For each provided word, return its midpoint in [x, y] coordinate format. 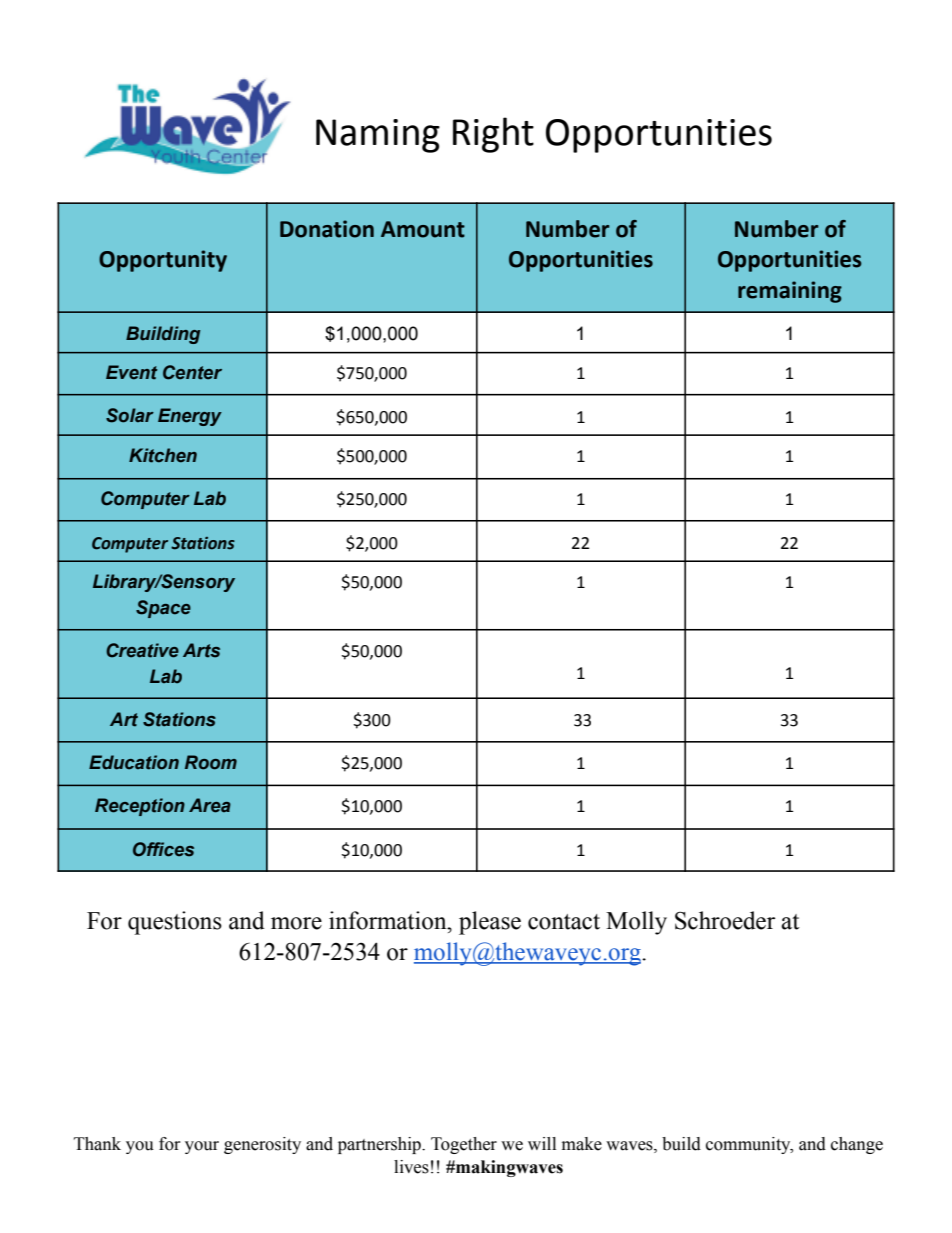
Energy [190, 417]
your [202, 1147]
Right [493, 135]
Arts [201, 650]
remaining [790, 292]
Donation [327, 229]
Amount [423, 229]
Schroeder [725, 920]
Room [211, 762]
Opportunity [163, 261]
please [490, 923]
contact [564, 922]
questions [175, 923]
